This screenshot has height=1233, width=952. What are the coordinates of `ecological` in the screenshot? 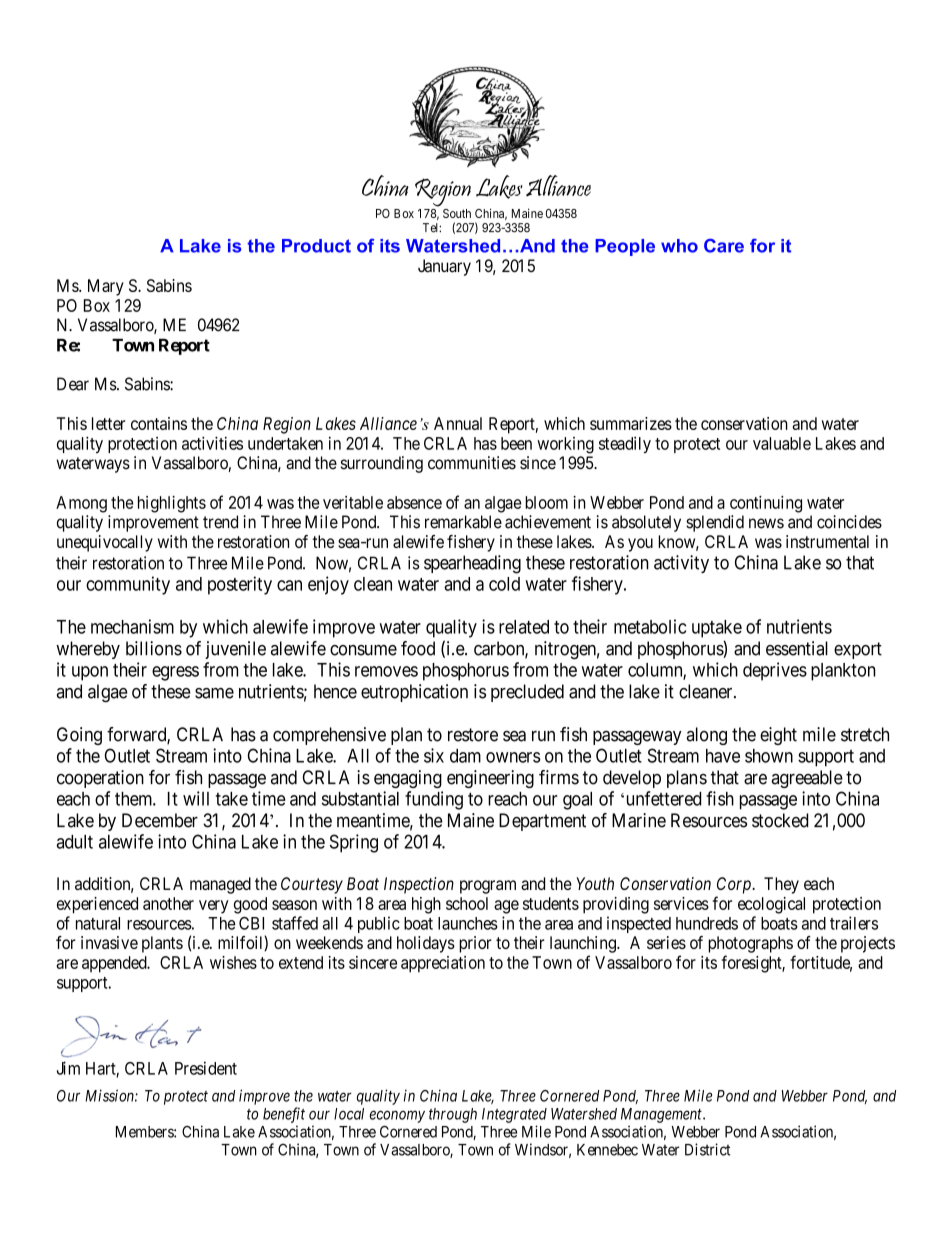 It's located at (771, 905).
